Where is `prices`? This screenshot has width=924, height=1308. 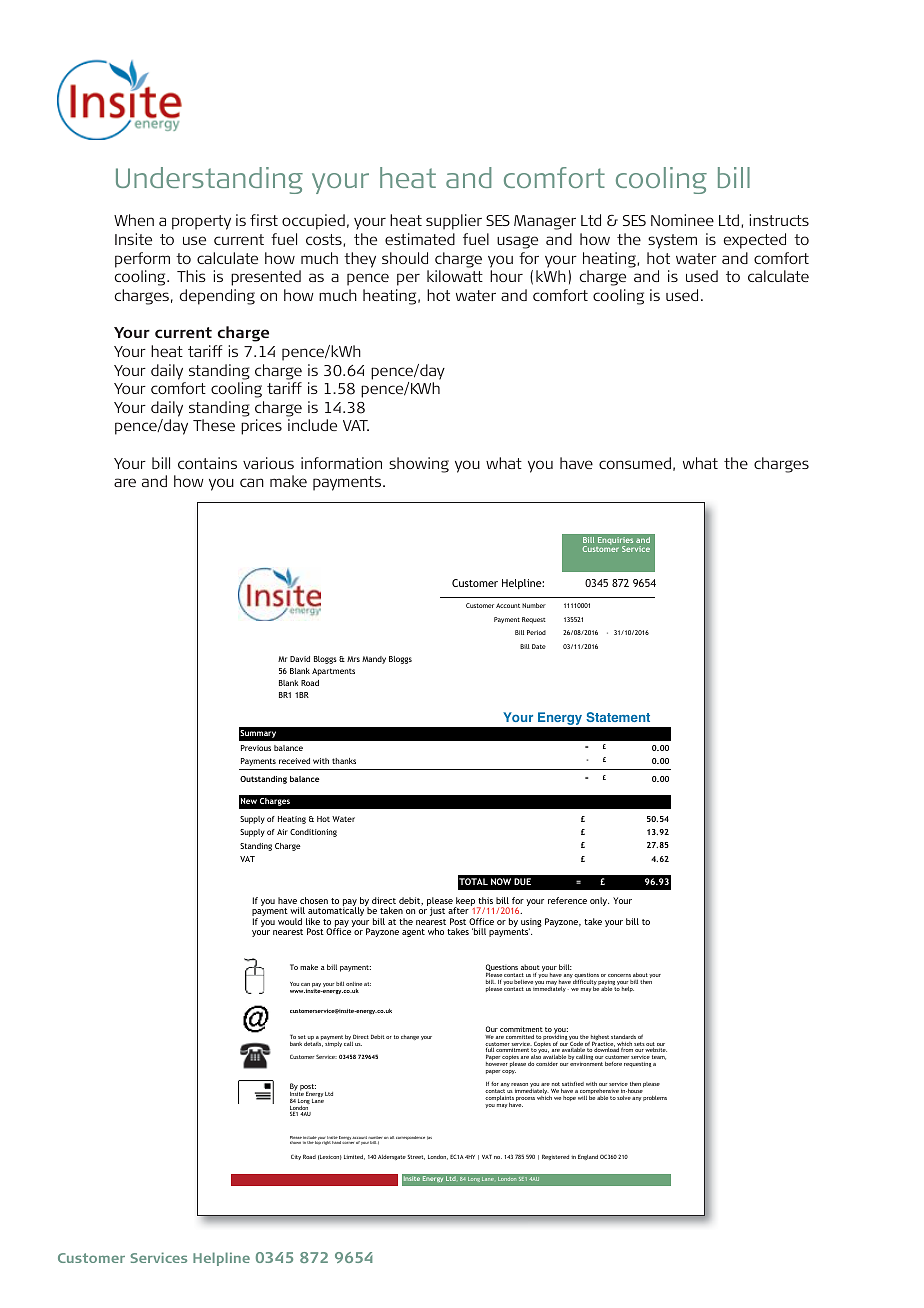 prices is located at coordinates (261, 427).
